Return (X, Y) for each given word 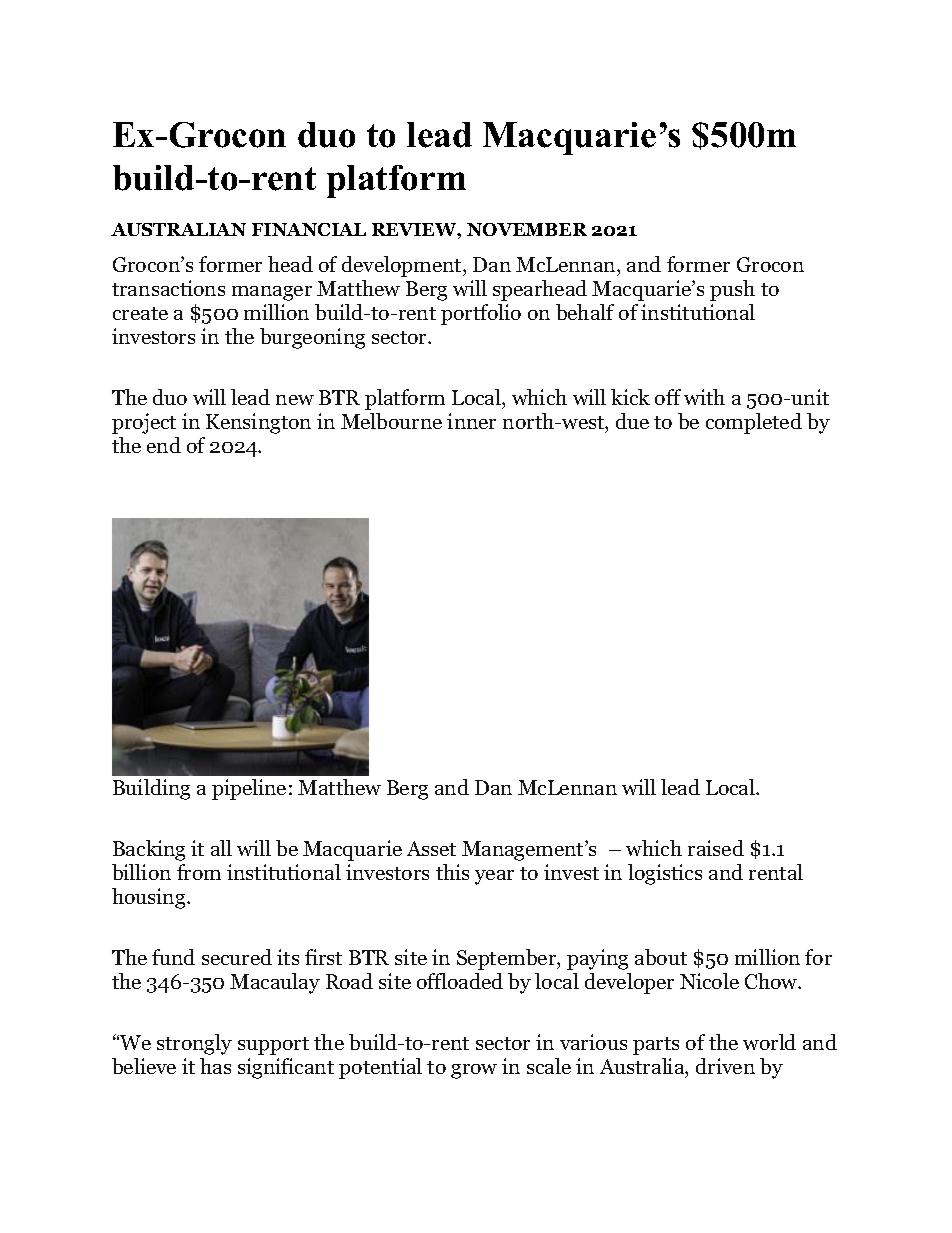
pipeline (249, 789)
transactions (168, 288)
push (732, 290)
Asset (431, 848)
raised (716, 848)
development (403, 266)
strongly (194, 1044)
